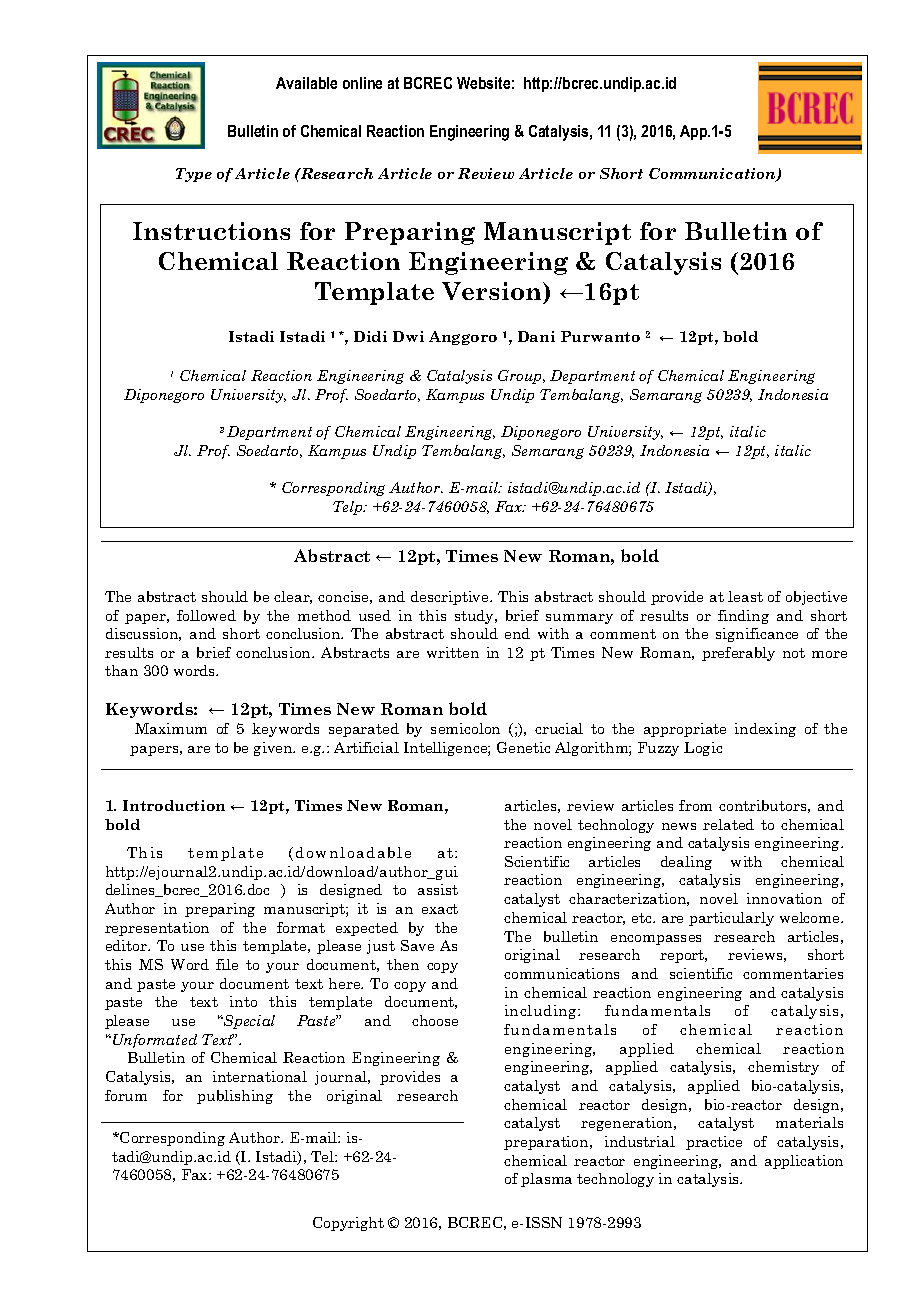 The width and height of the page is (924, 1308). What do you see at coordinates (546, 1180) in the page?
I see `plasma` at bounding box center [546, 1180].
